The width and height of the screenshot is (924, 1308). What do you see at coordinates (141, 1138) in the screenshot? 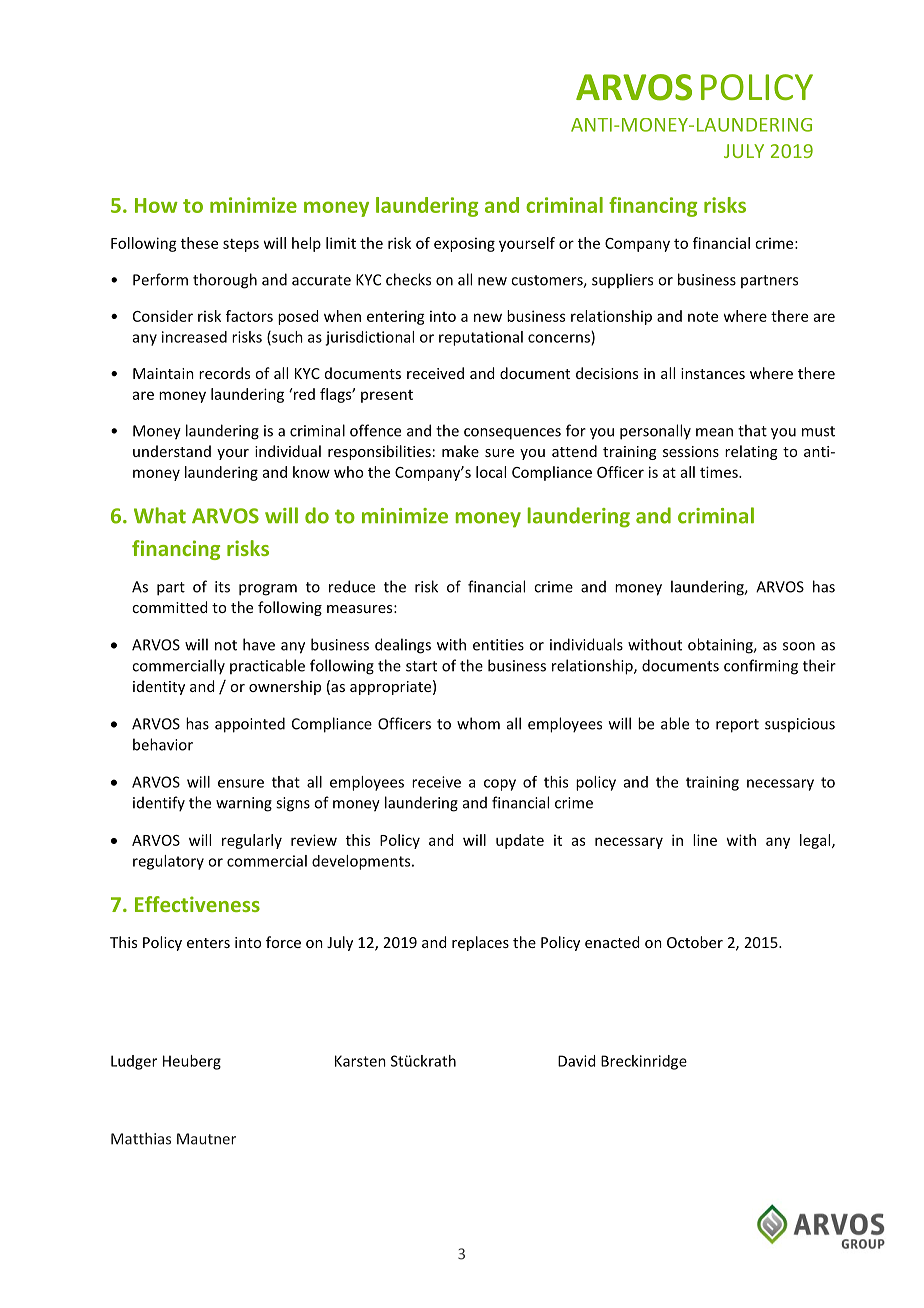
I see `Matthias` at bounding box center [141, 1138].
